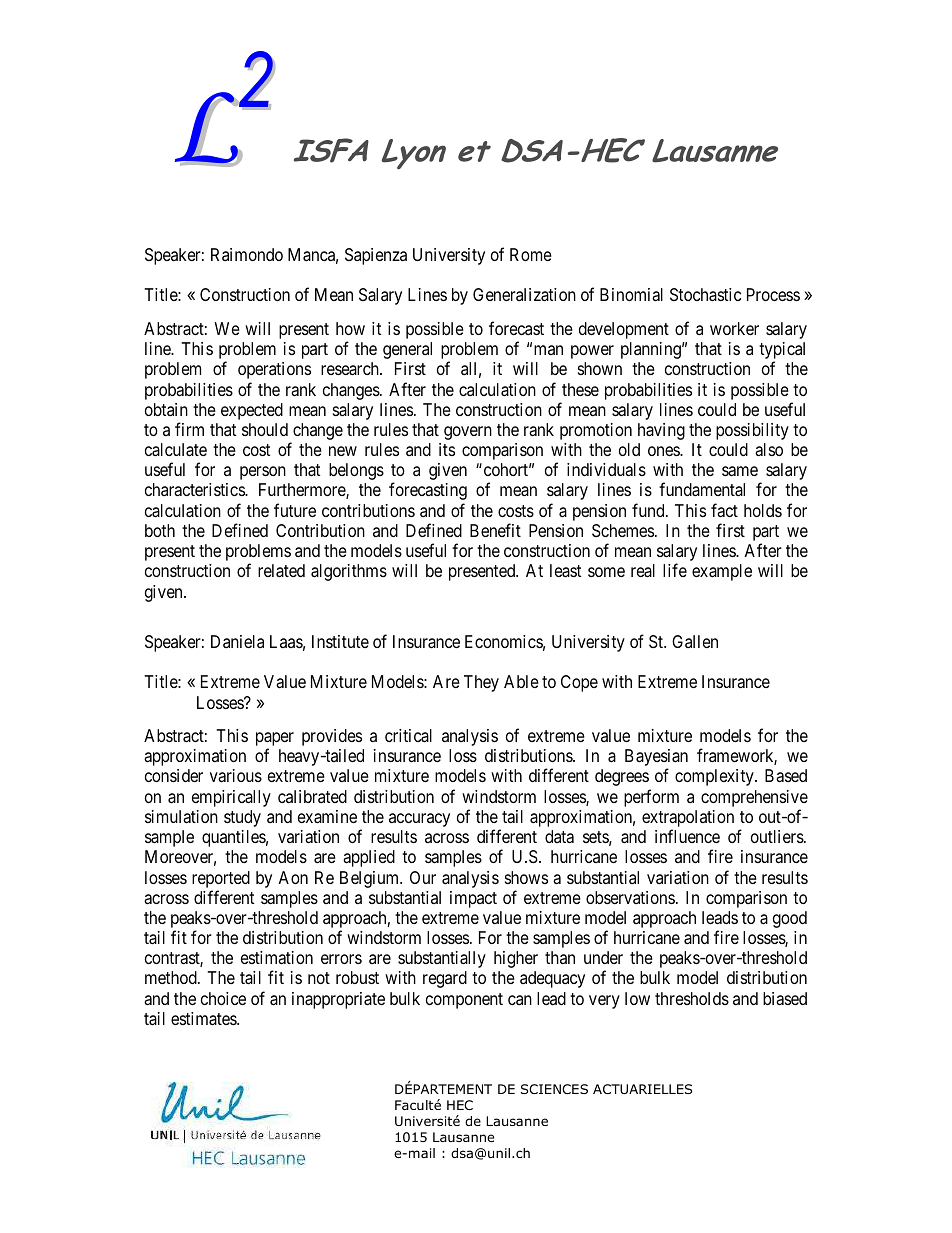 Image resolution: width=952 pixels, height=1233 pixels. What do you see at coordinates (695, 641) in the page?
I see `Gallen` at bounding box center [695, 641].
